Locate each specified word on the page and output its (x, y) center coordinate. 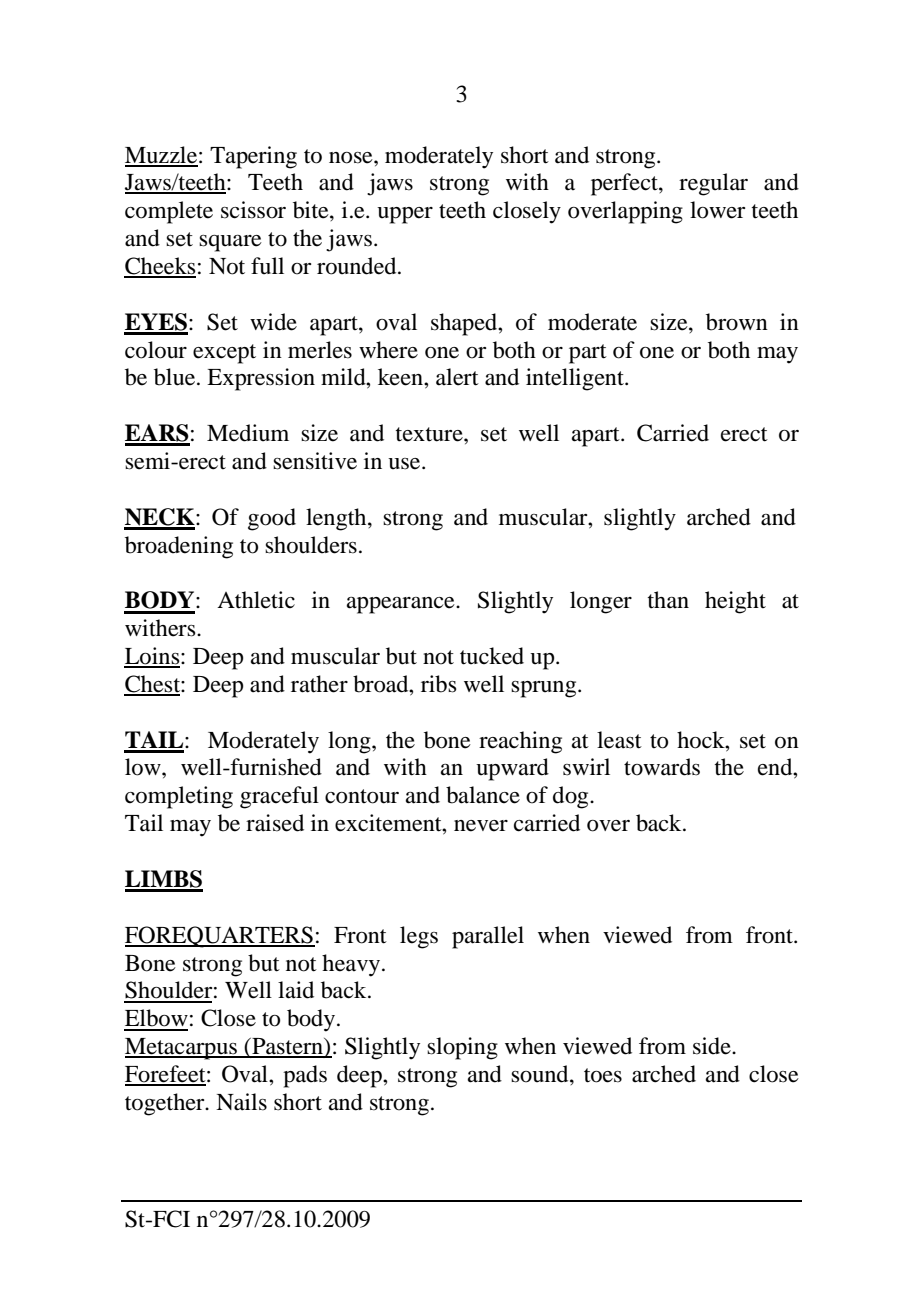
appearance (402, 605)
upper (405, 215)
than (668, 600)
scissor (253, 210)
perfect (625, 184)
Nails (241, 1102)
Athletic (256, 600)
